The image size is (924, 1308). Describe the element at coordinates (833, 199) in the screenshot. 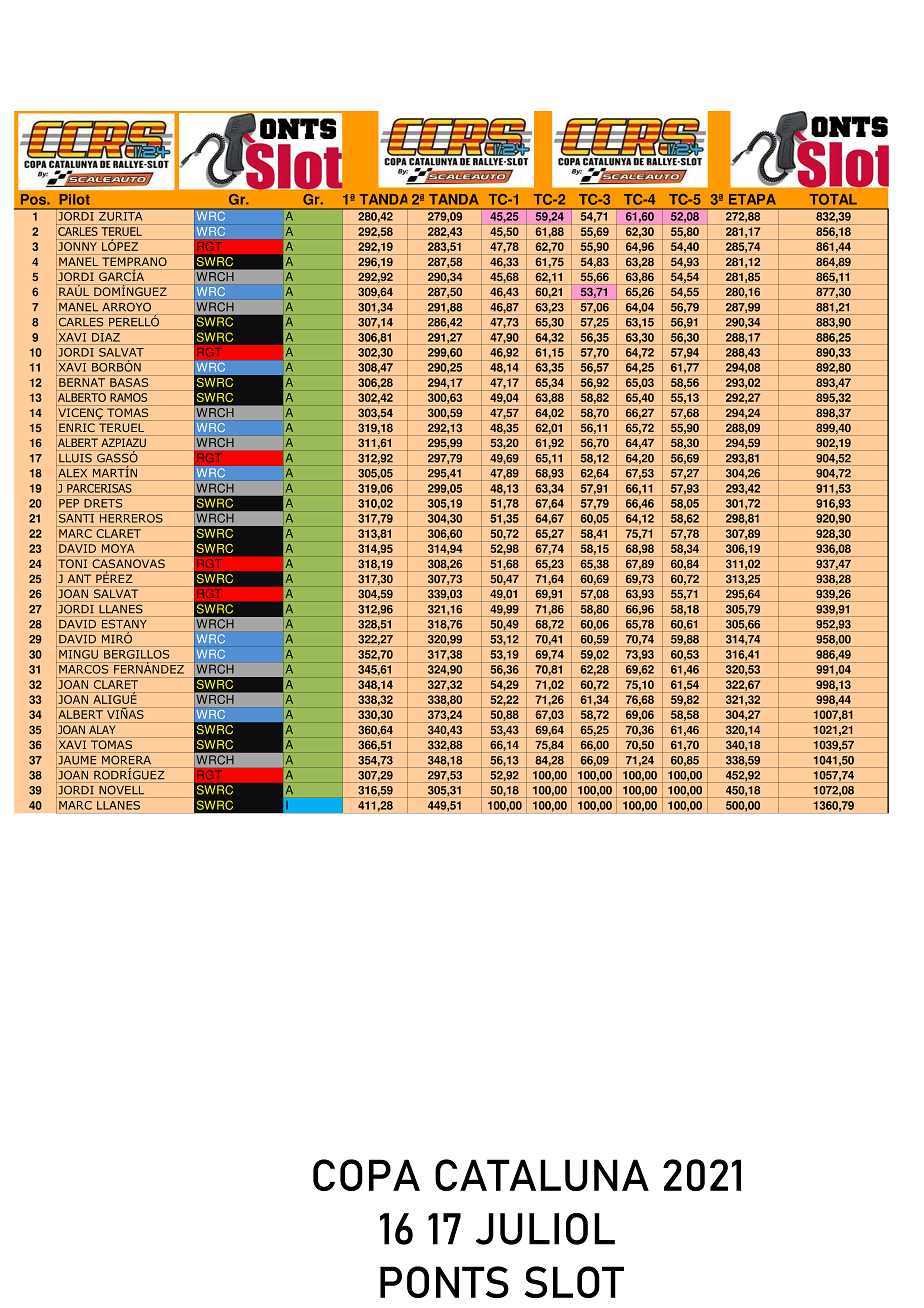

I see `TOTAL` at that location.
